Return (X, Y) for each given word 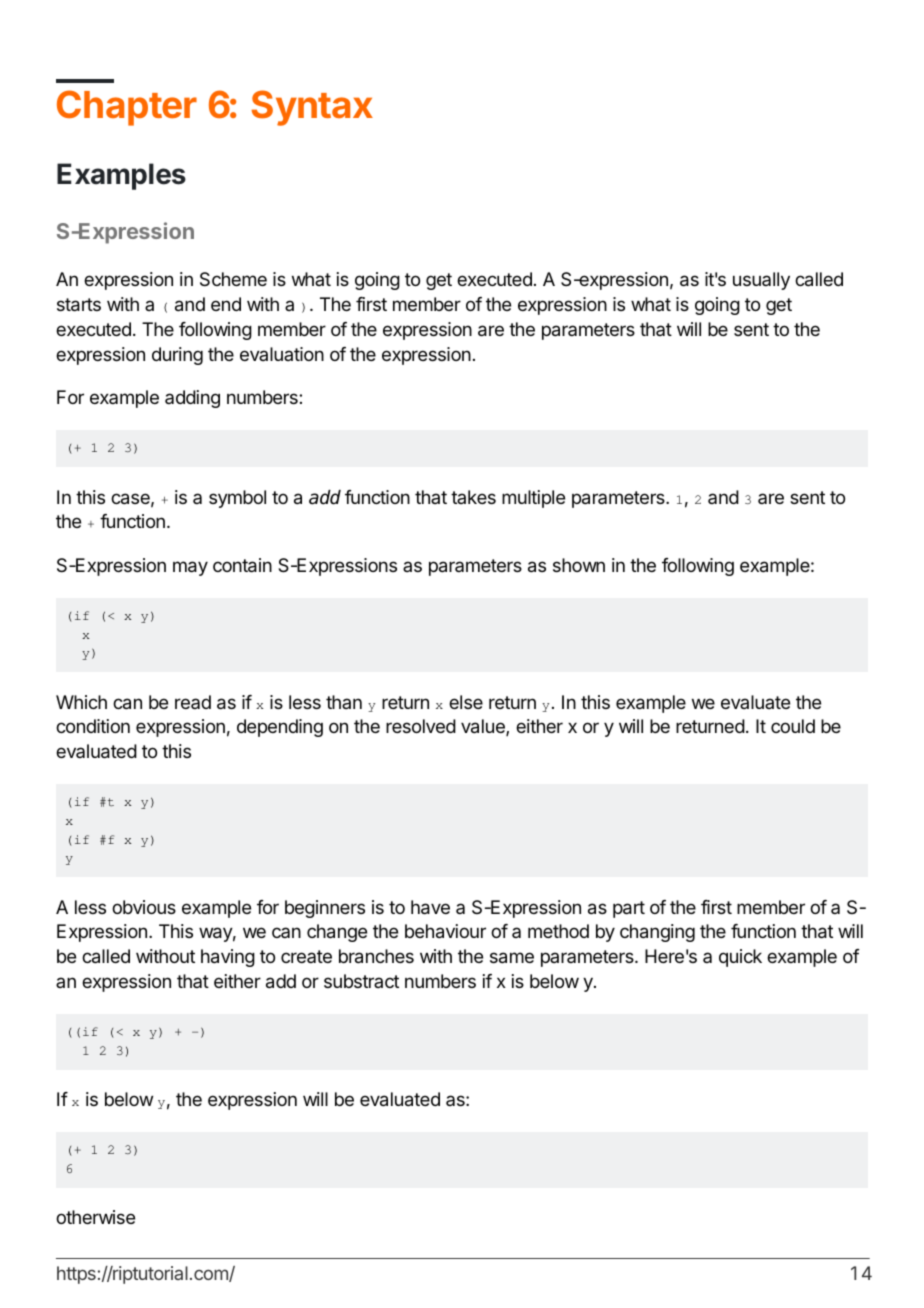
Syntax (312, 108)
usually (761, 281)
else (466, 702)
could (793, 726)
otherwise (95, 1217)
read (193, 702)
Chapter (127, 108)
